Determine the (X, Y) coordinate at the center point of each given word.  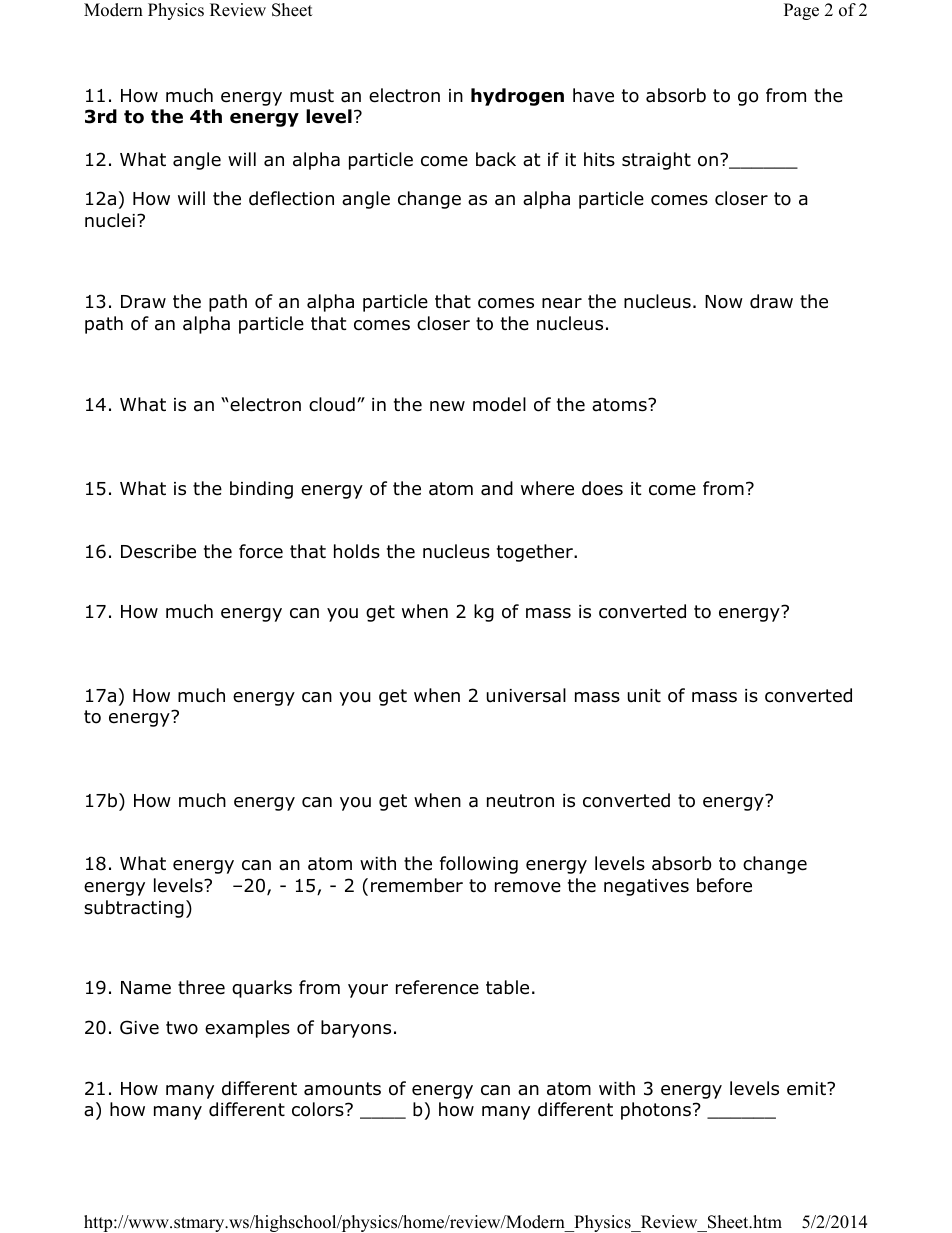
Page (801, 11)
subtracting (134, 909)
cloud (332, 404)
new (447, 406)
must (312, 96)
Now (724, 302)
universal (526, 695)
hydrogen (517, 97)
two (182, 1028)
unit (644, 696)
